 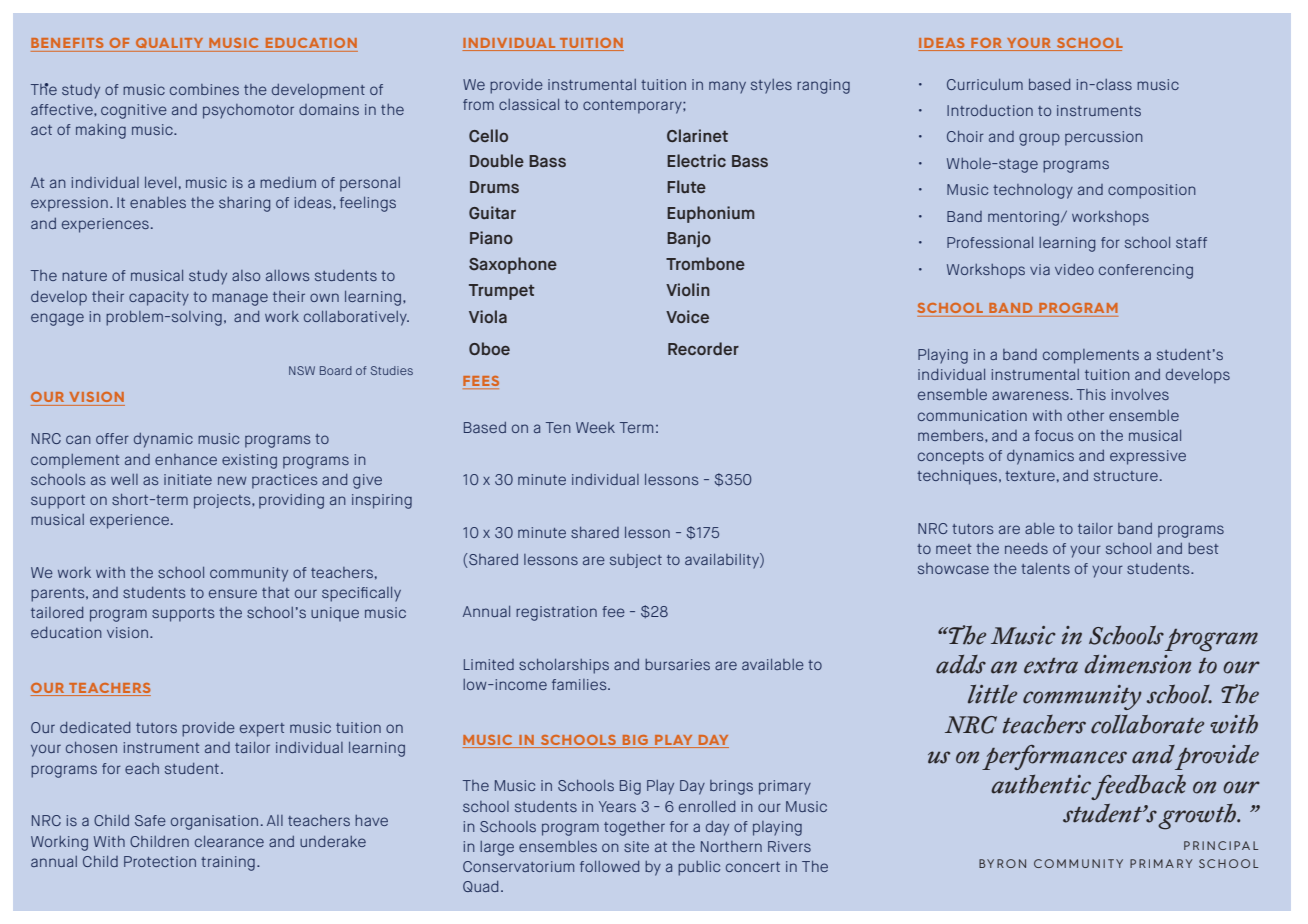 I want to click on texture, so click(x=1030, y=476).
